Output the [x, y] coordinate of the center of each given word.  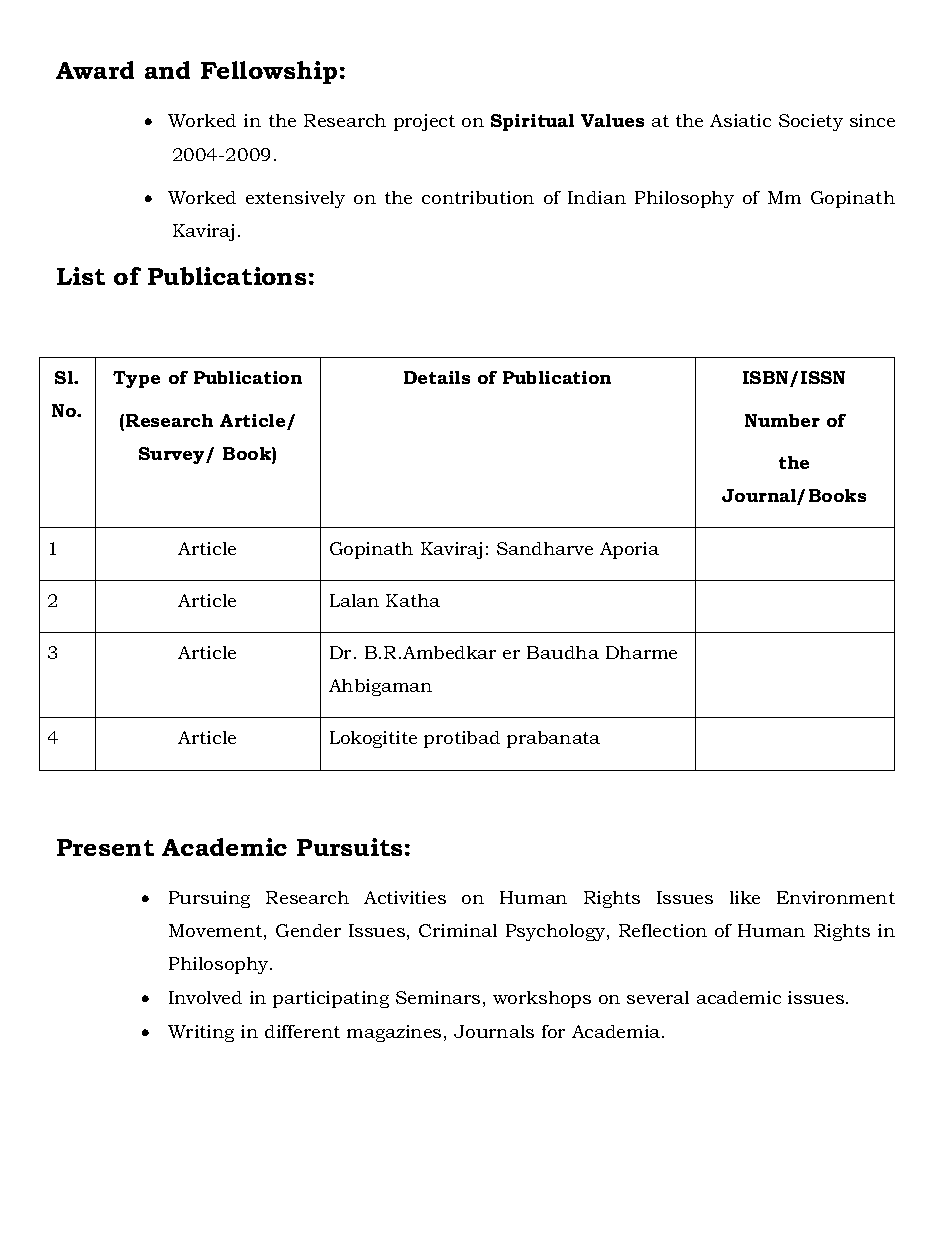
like [745, 897]
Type [136, 379]
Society [811, 122]
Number [782, 420]
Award [95, 70]
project [424, 122]
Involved [205, 997]
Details [437, 377]
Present [105, 847]
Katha [413, 600]
